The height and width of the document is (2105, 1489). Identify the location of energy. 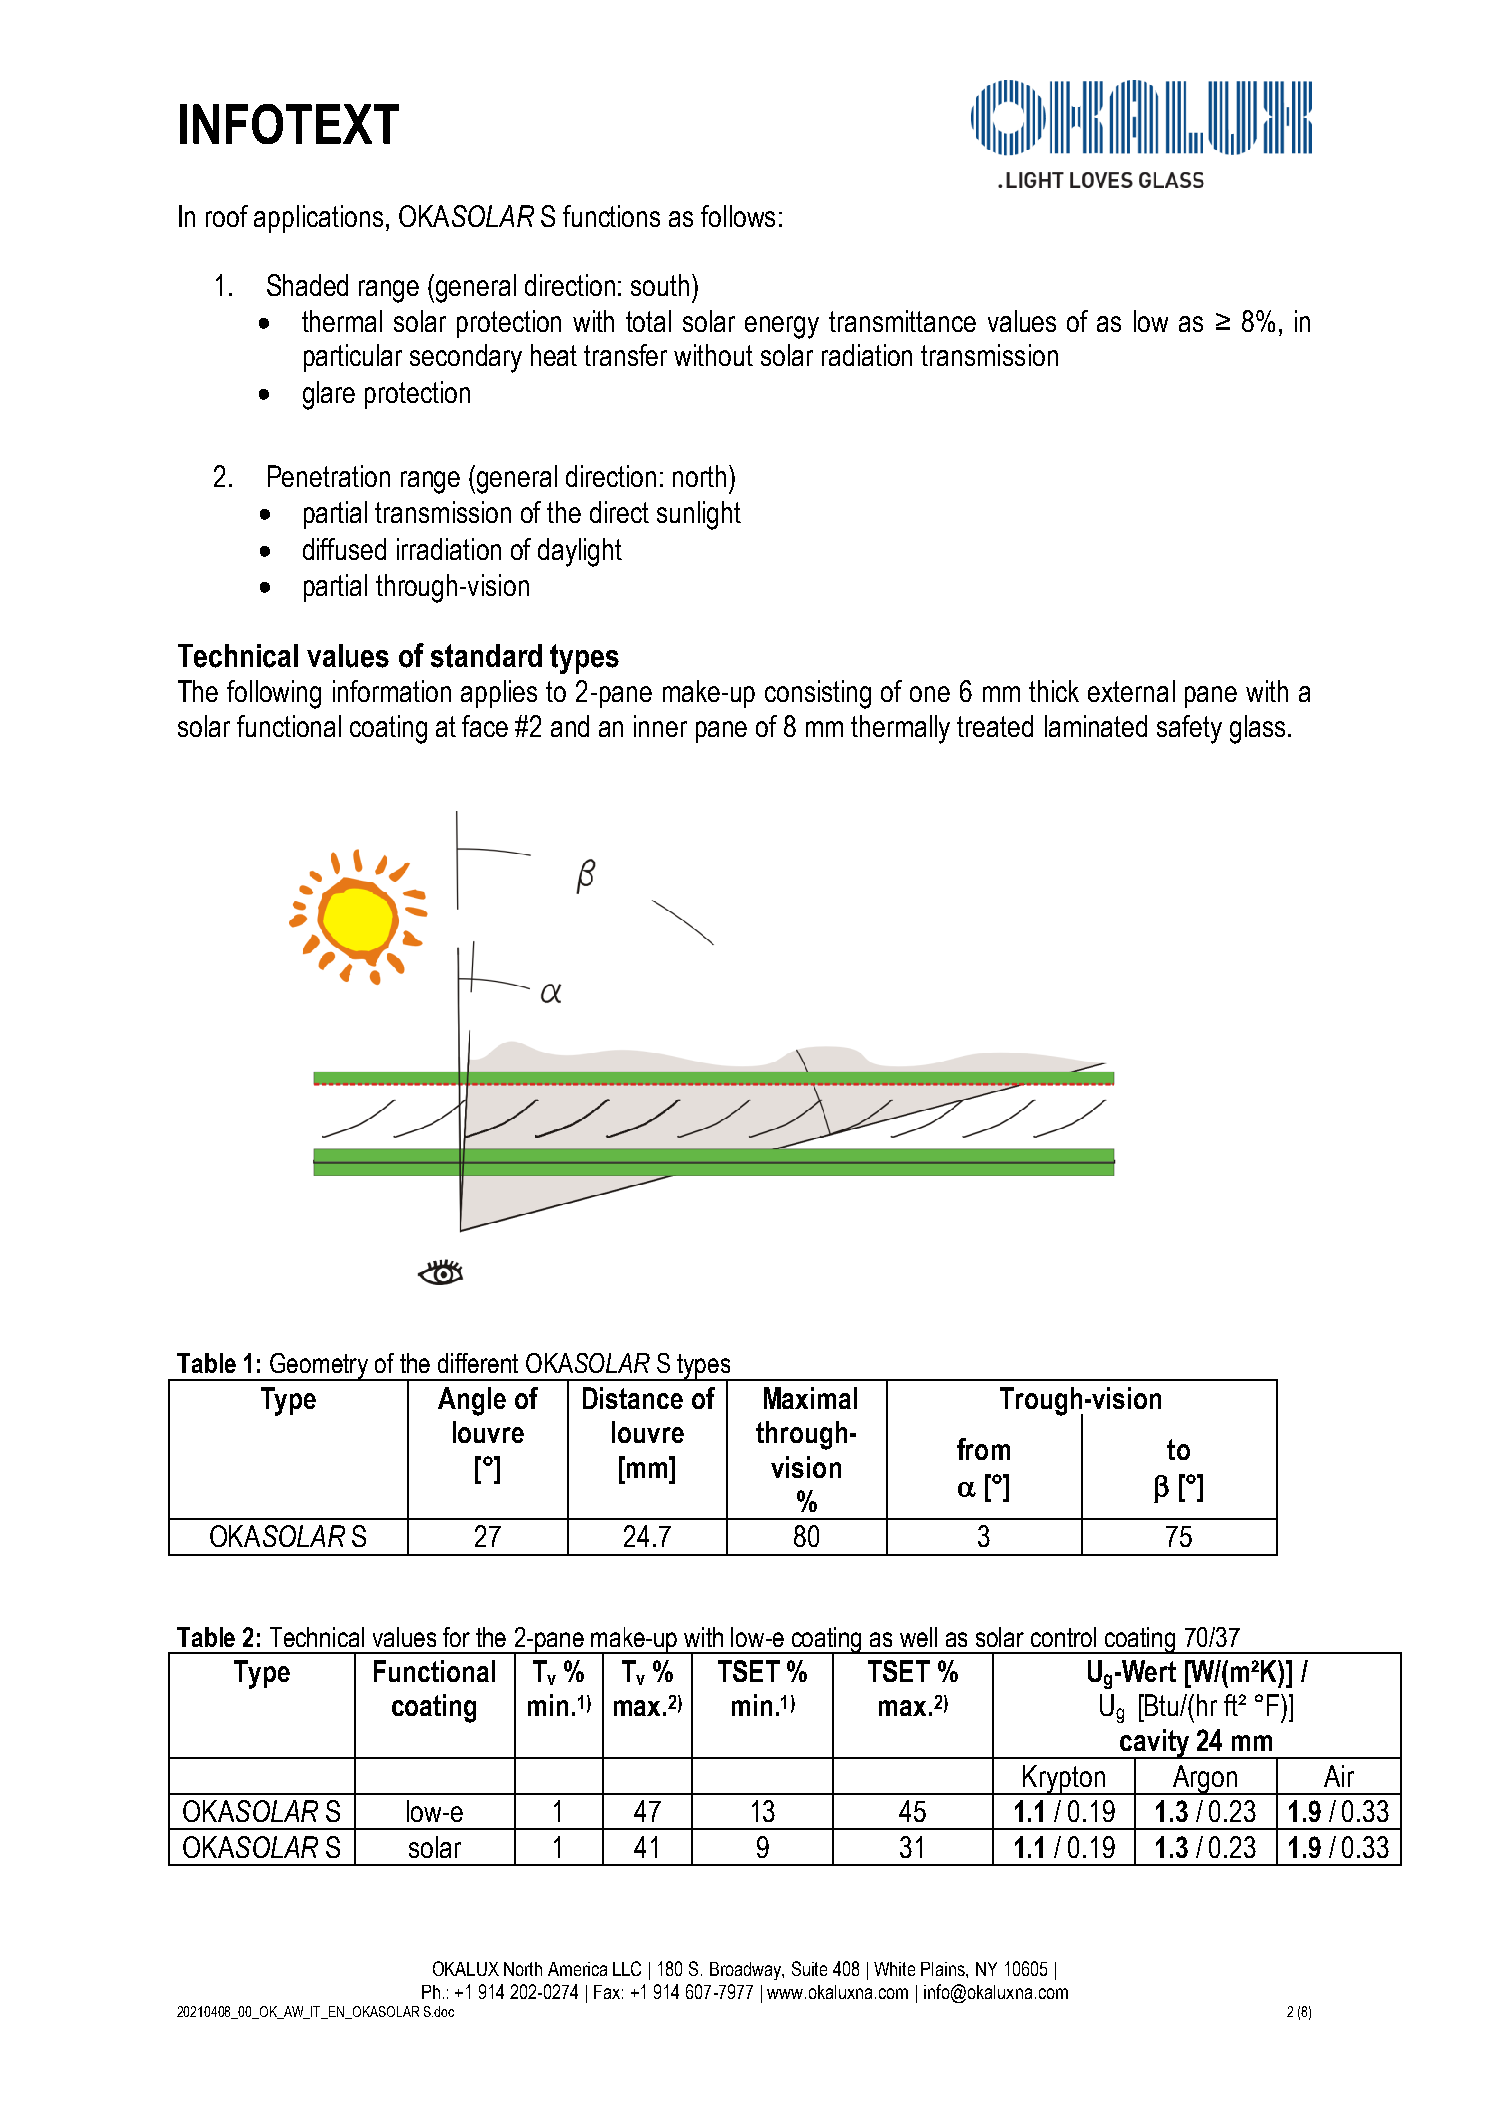
(782, 327).
